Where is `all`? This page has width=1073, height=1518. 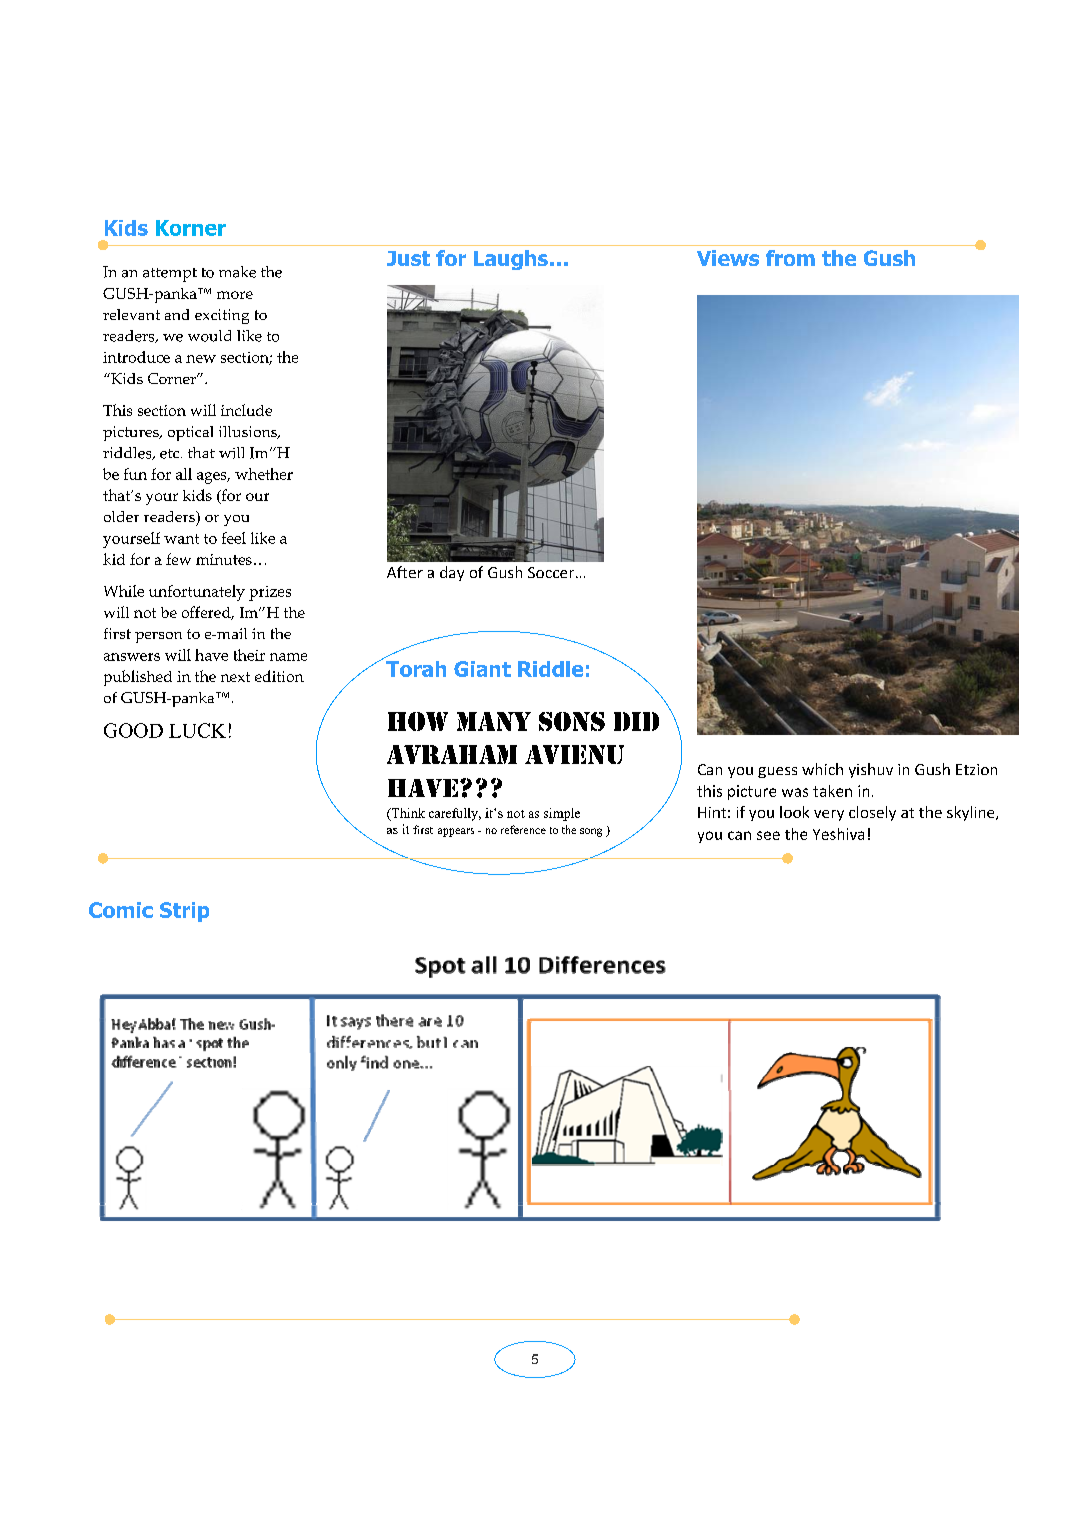 all is located at coordinates (184, 474).
